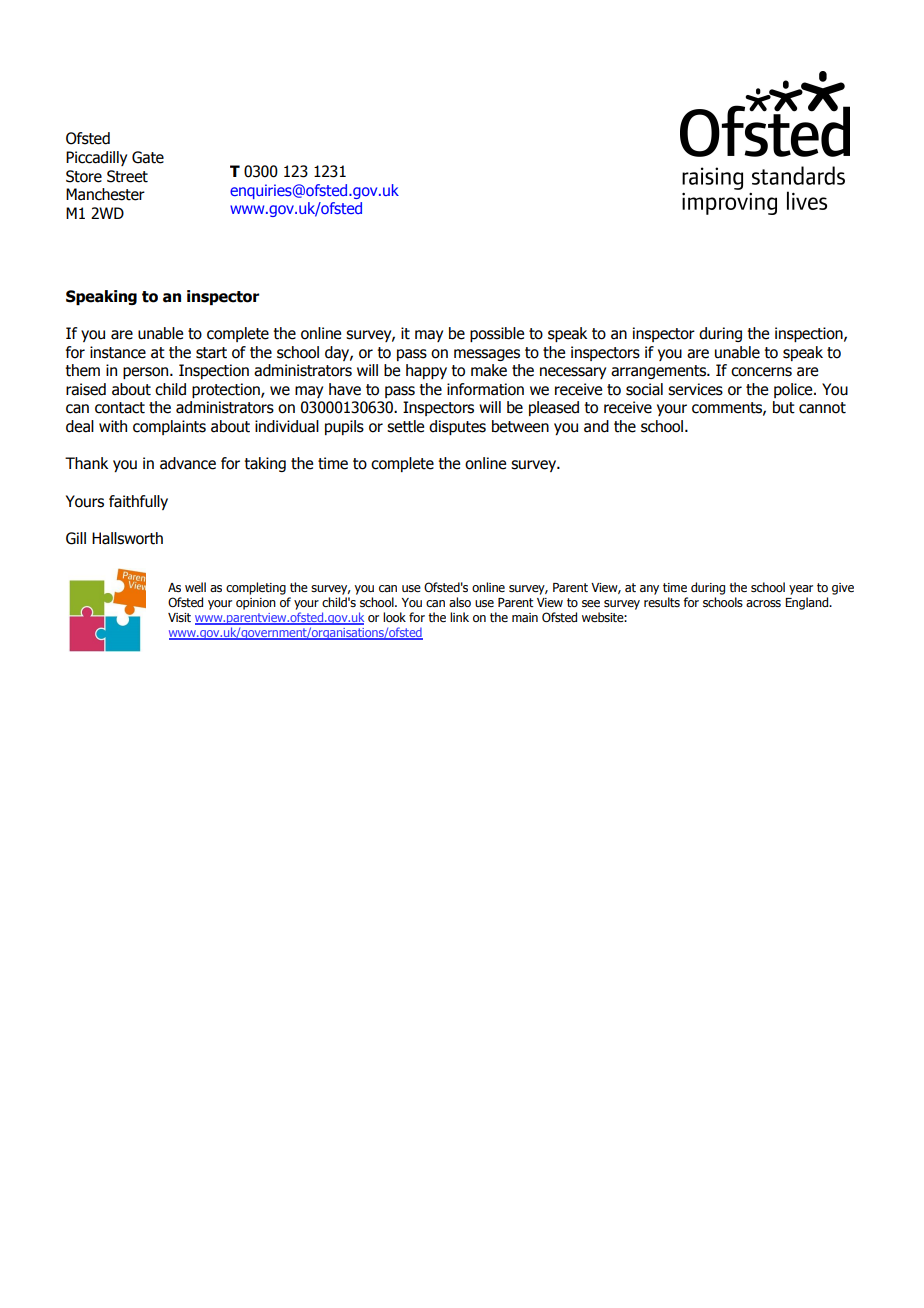 The image size is (924, 1308). I want to click on police, so click(794, 390).
